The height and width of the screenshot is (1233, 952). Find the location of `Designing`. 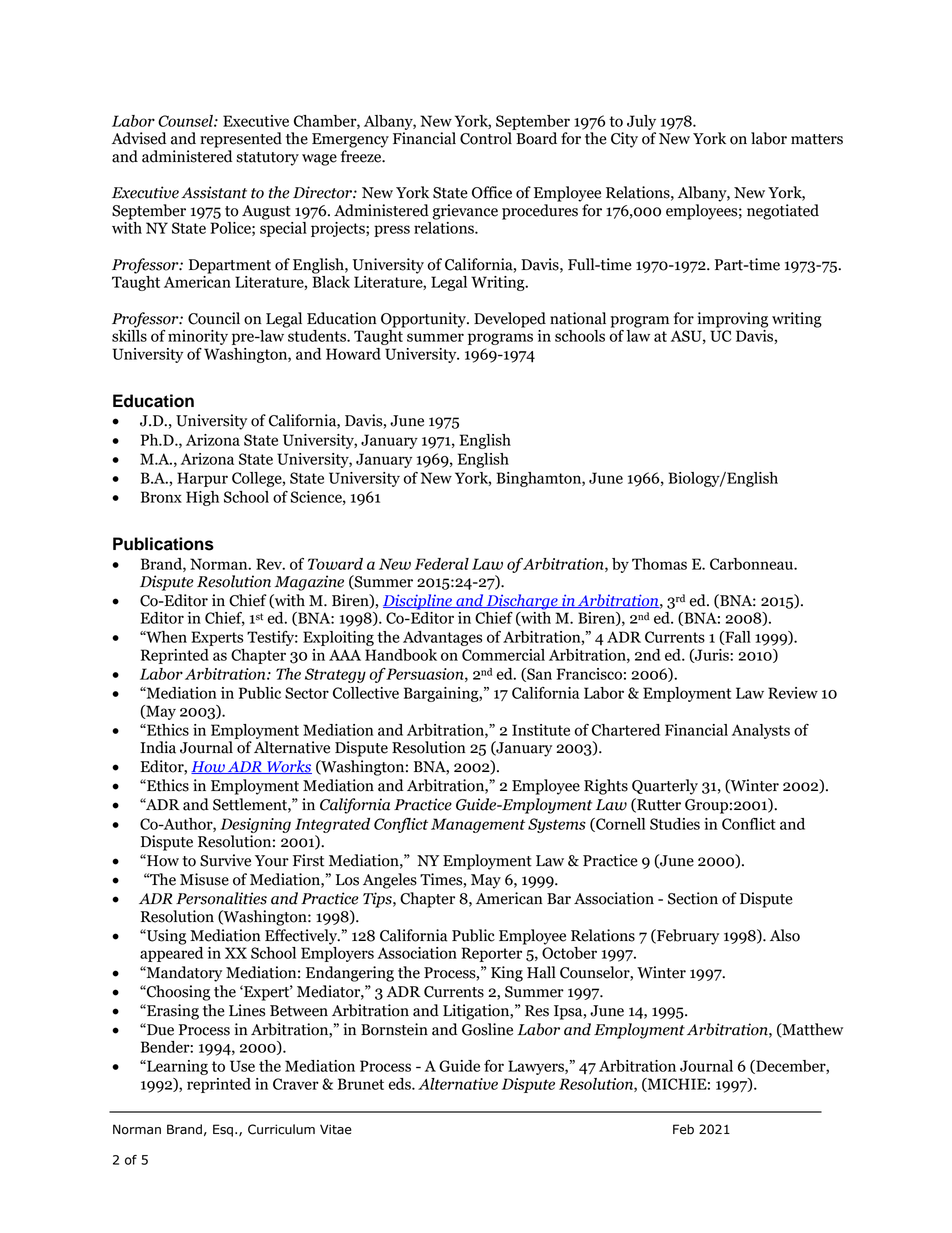

Designing is located at coordinates (255, 825).
